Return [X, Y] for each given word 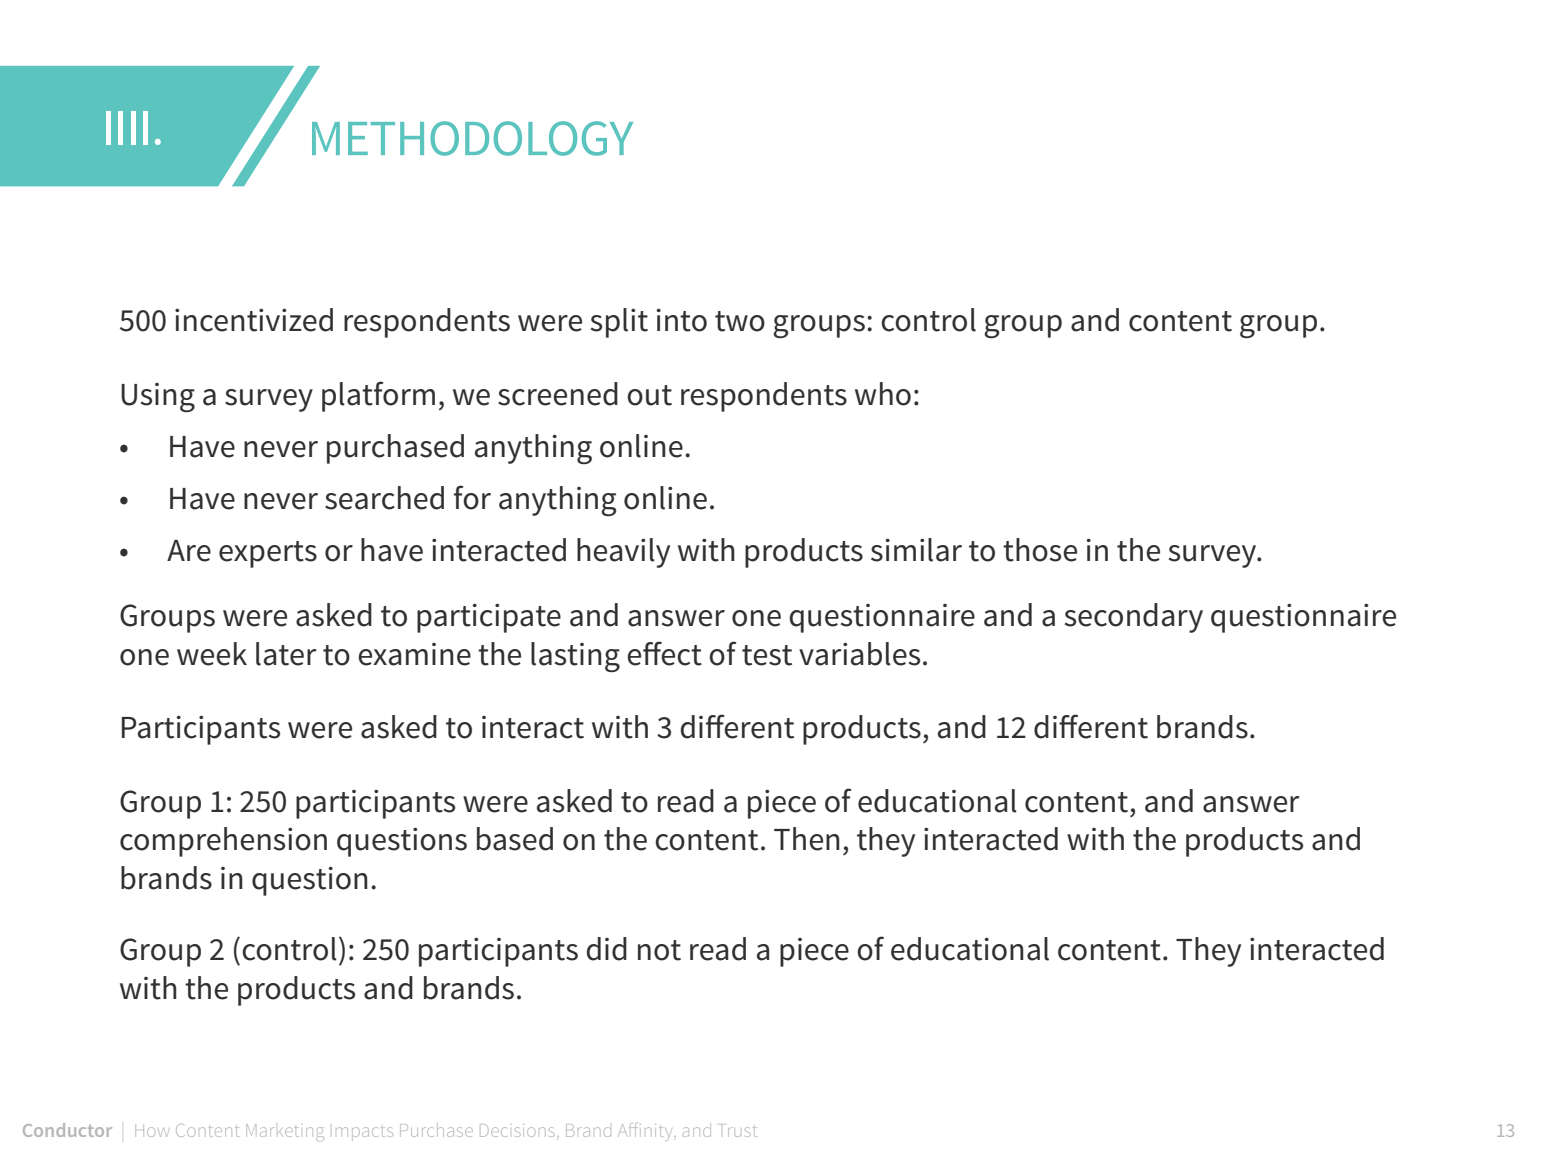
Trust [739, 1130]
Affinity [647, 1130]
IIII [127, 128]
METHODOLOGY [472, 138]
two [740, 321]
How [151, 1132]
